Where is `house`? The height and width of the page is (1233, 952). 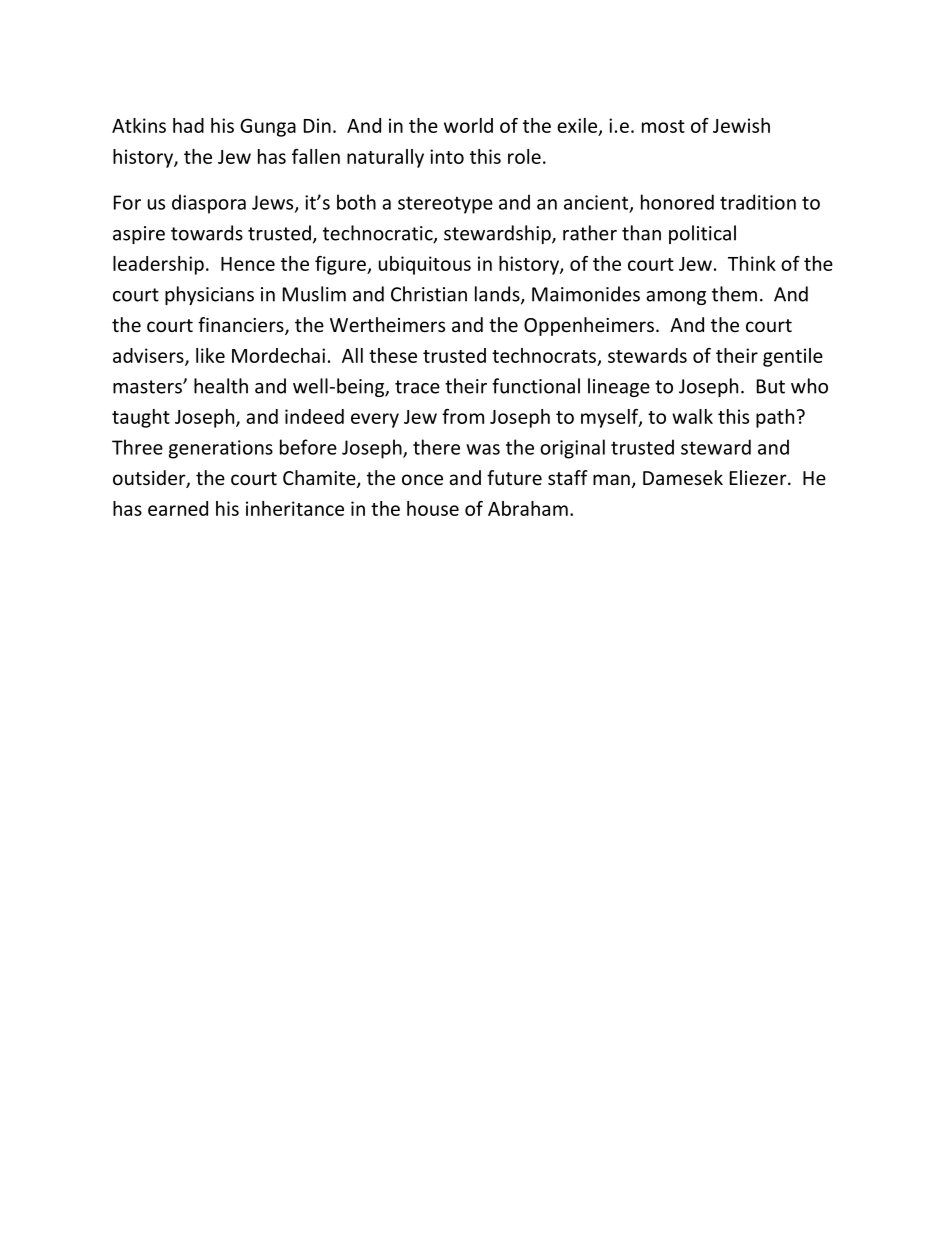
house is located at coordinates (433, 508).
